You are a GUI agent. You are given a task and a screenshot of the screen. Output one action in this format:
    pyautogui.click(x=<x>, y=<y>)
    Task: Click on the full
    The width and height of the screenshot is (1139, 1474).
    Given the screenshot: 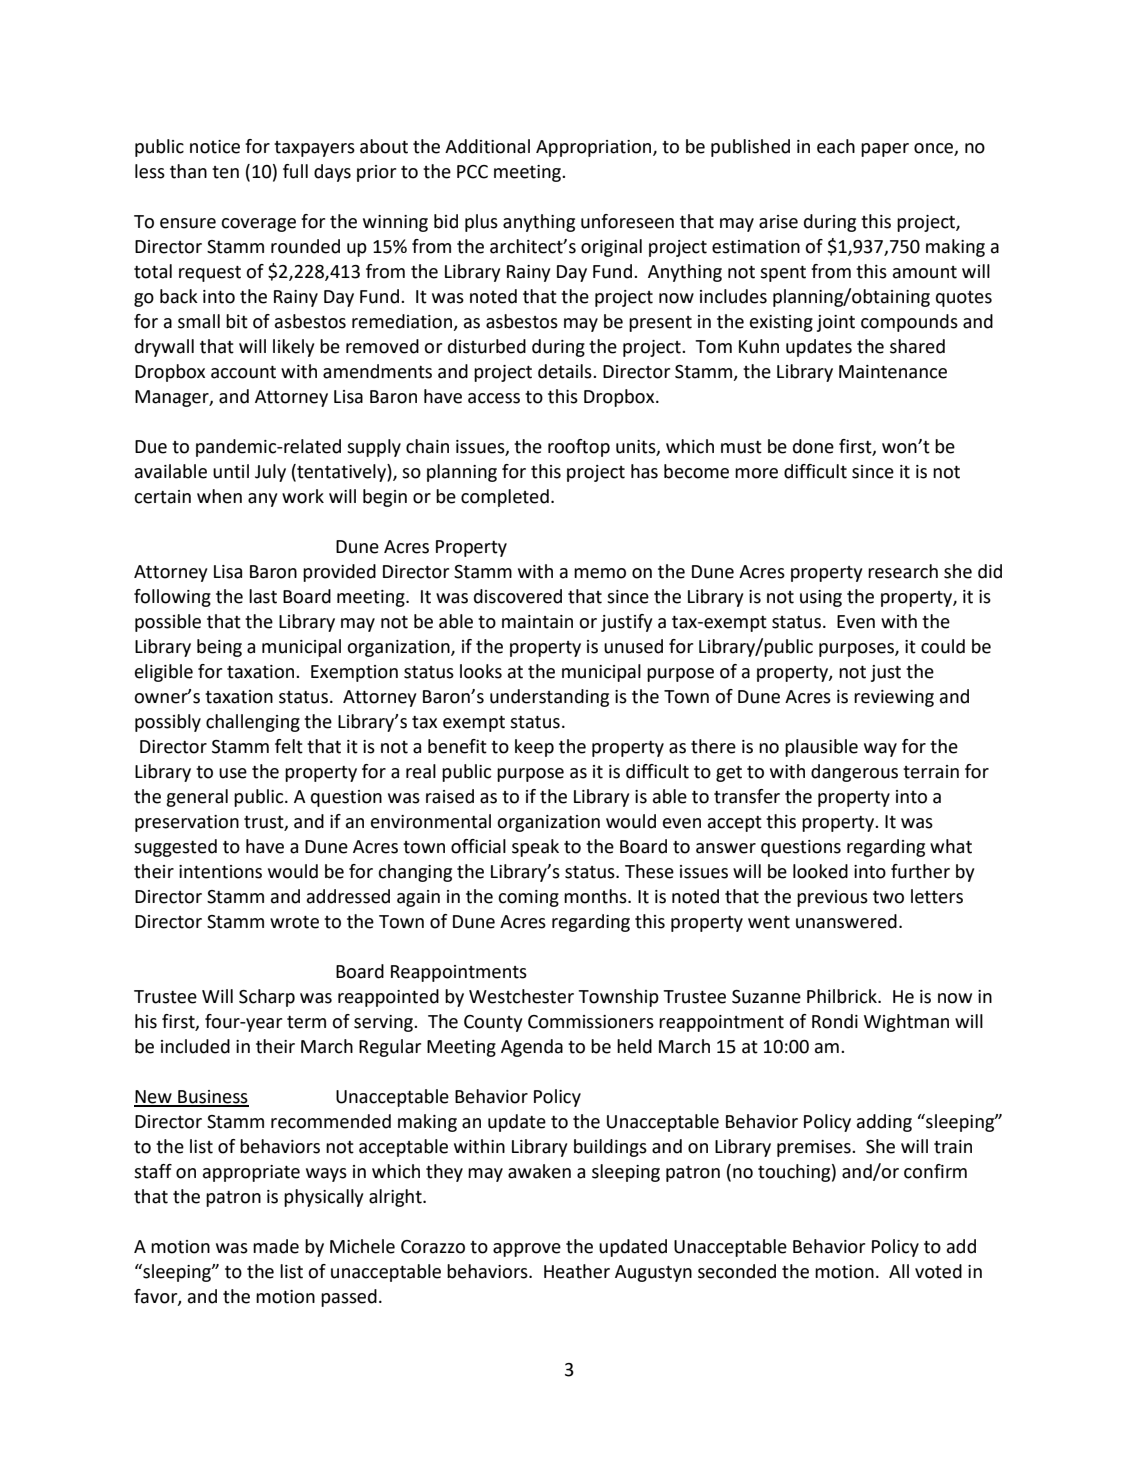 What is the action you would take?
    pyautogui.click(x=295, y=171)
